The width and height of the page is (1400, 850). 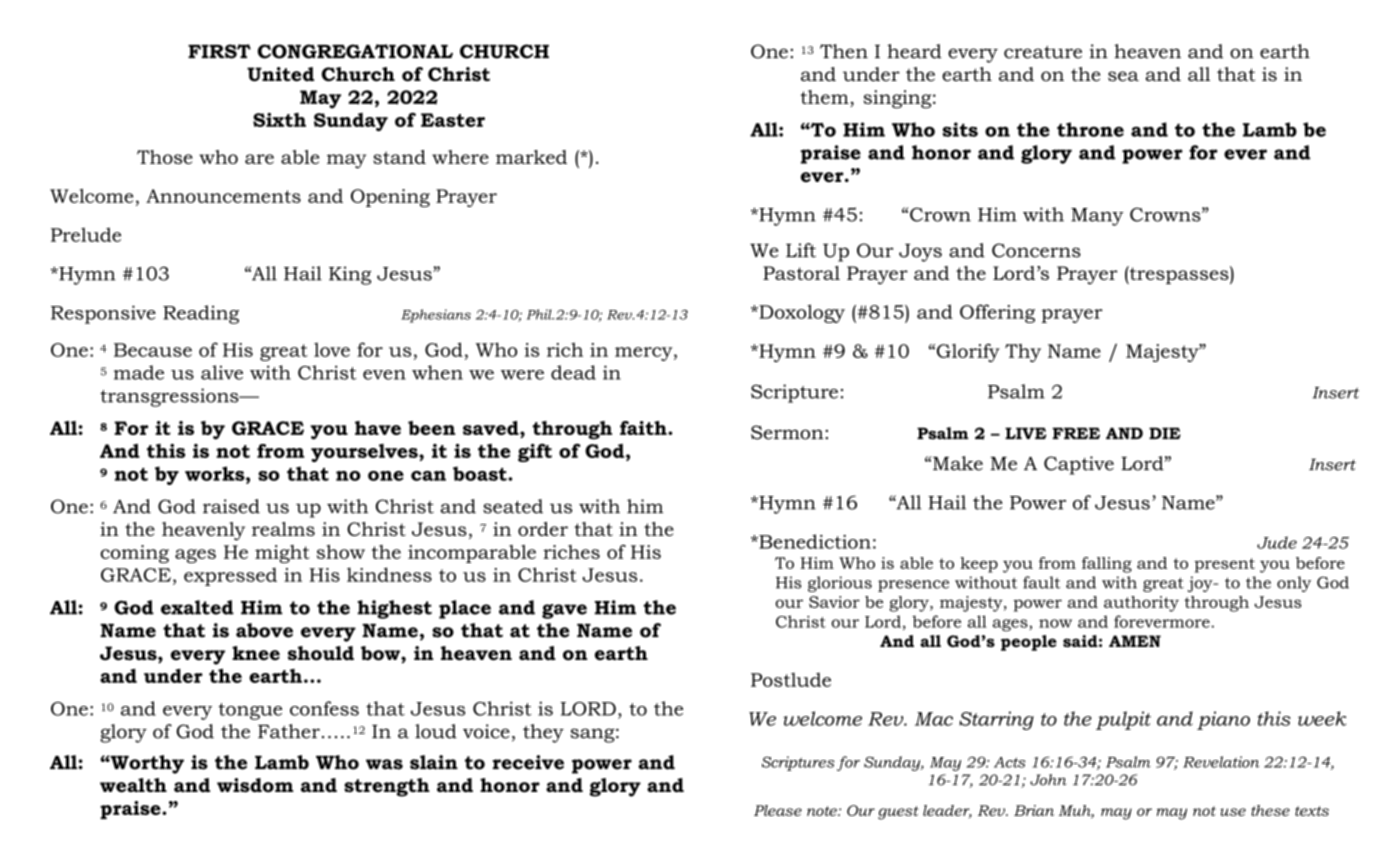 What do you see at coordinates (255, 785) in the page?
I see `wisdom` at bounding box center [255, 785].
